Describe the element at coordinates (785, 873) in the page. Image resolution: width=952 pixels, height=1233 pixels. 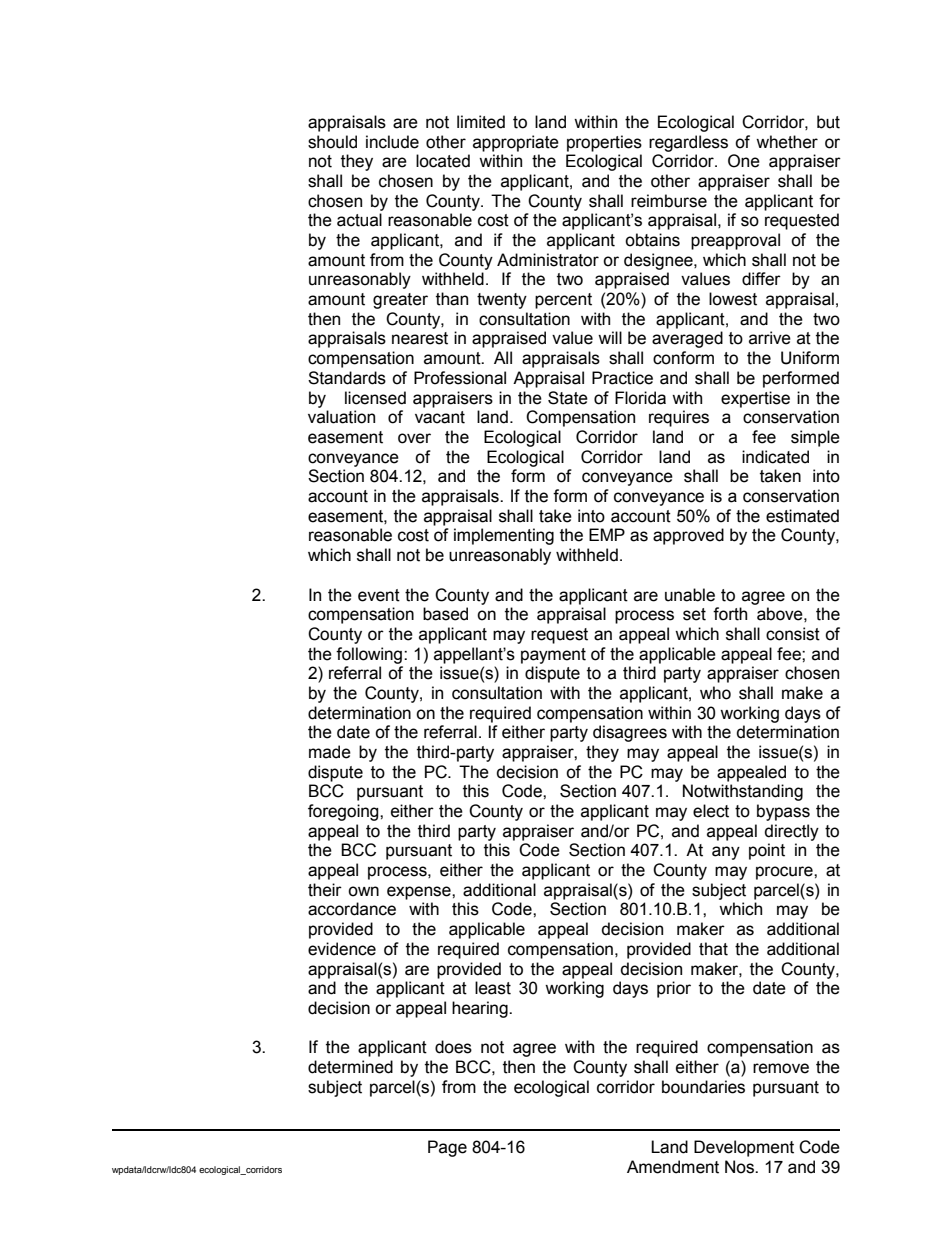
I see `procure` at that location.
